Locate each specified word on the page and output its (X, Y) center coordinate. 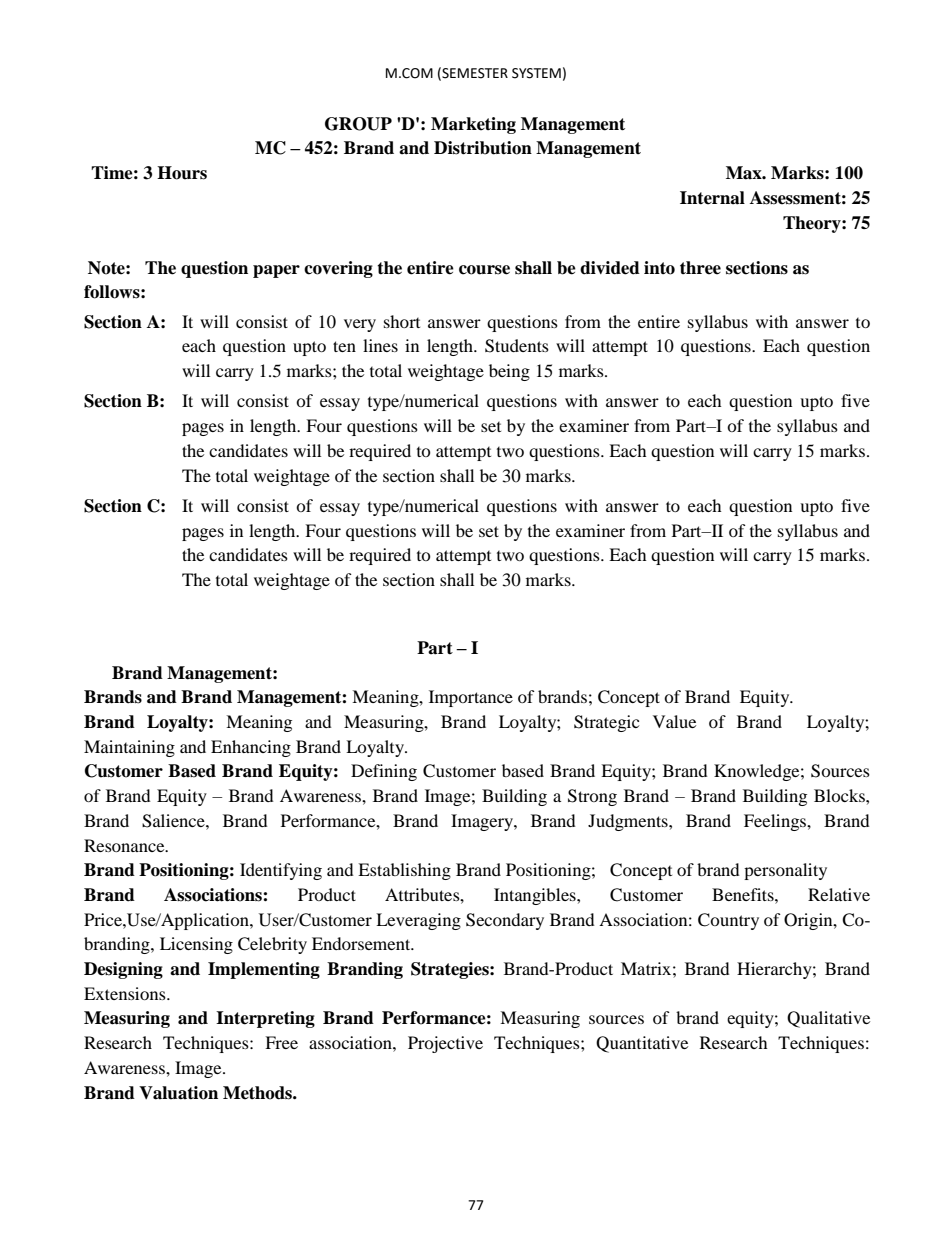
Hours (182, 173)
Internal (712, 198)
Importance (471, 698)
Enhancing (251, 748)
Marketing (473, 125)
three (700, 268)
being (509, 372)
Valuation (178, 1093)
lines (380, 345)
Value (674, 721)
